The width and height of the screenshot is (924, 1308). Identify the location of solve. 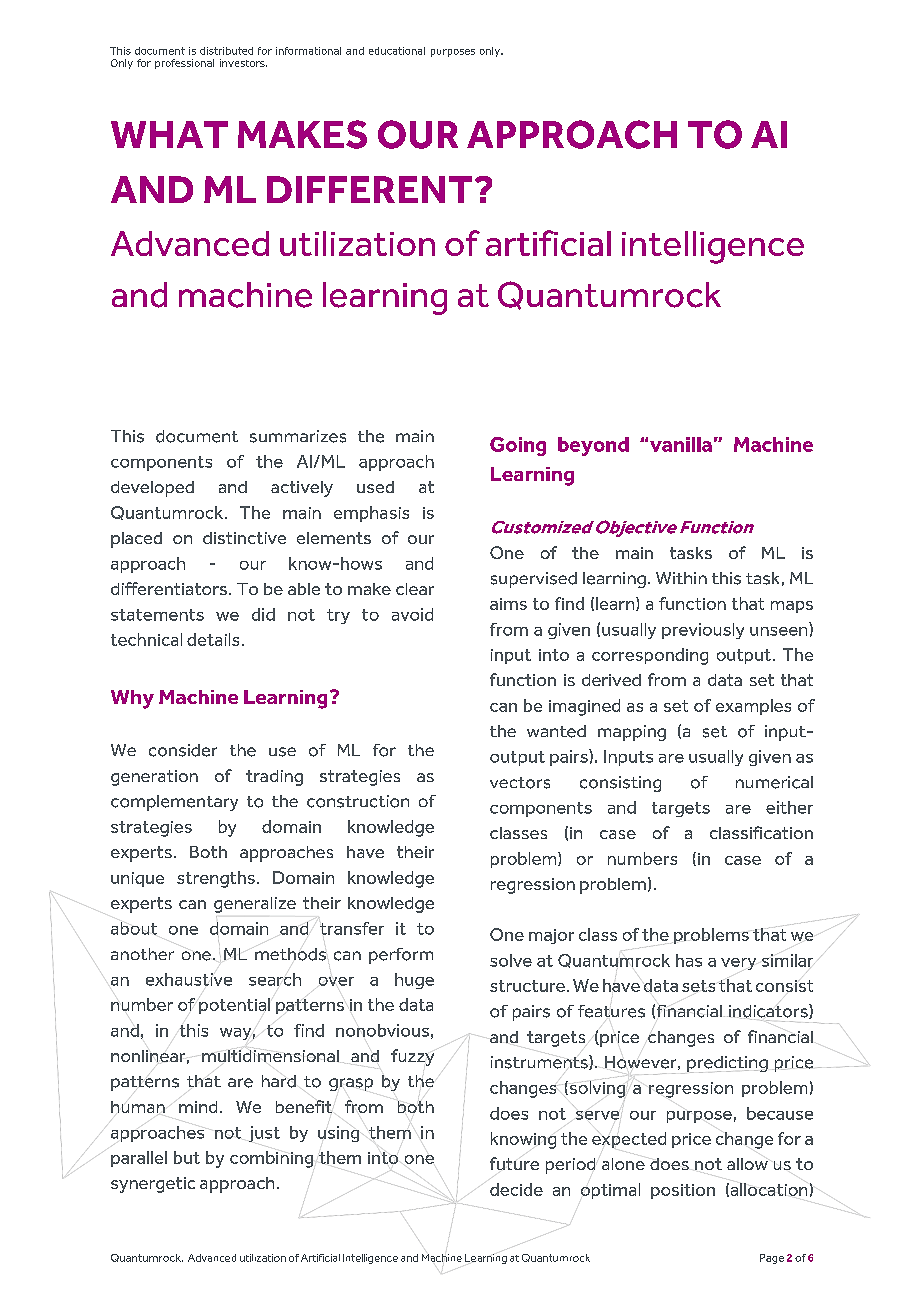
(511, 960).
